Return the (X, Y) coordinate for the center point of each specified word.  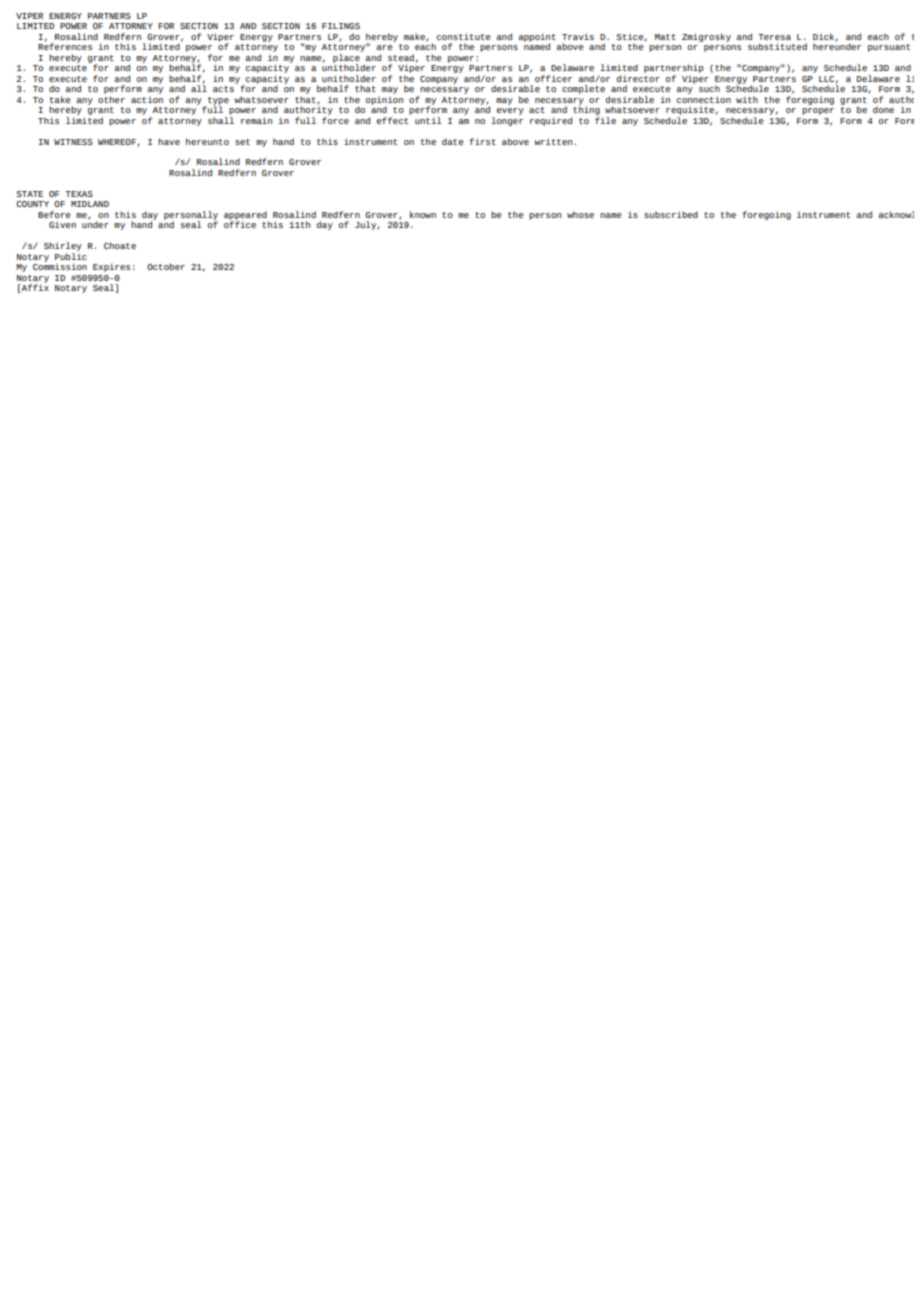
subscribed (671, 214)
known (423, 214)
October (166, 266)
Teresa (774, 37)
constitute (464, 36)
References (65, 45)
